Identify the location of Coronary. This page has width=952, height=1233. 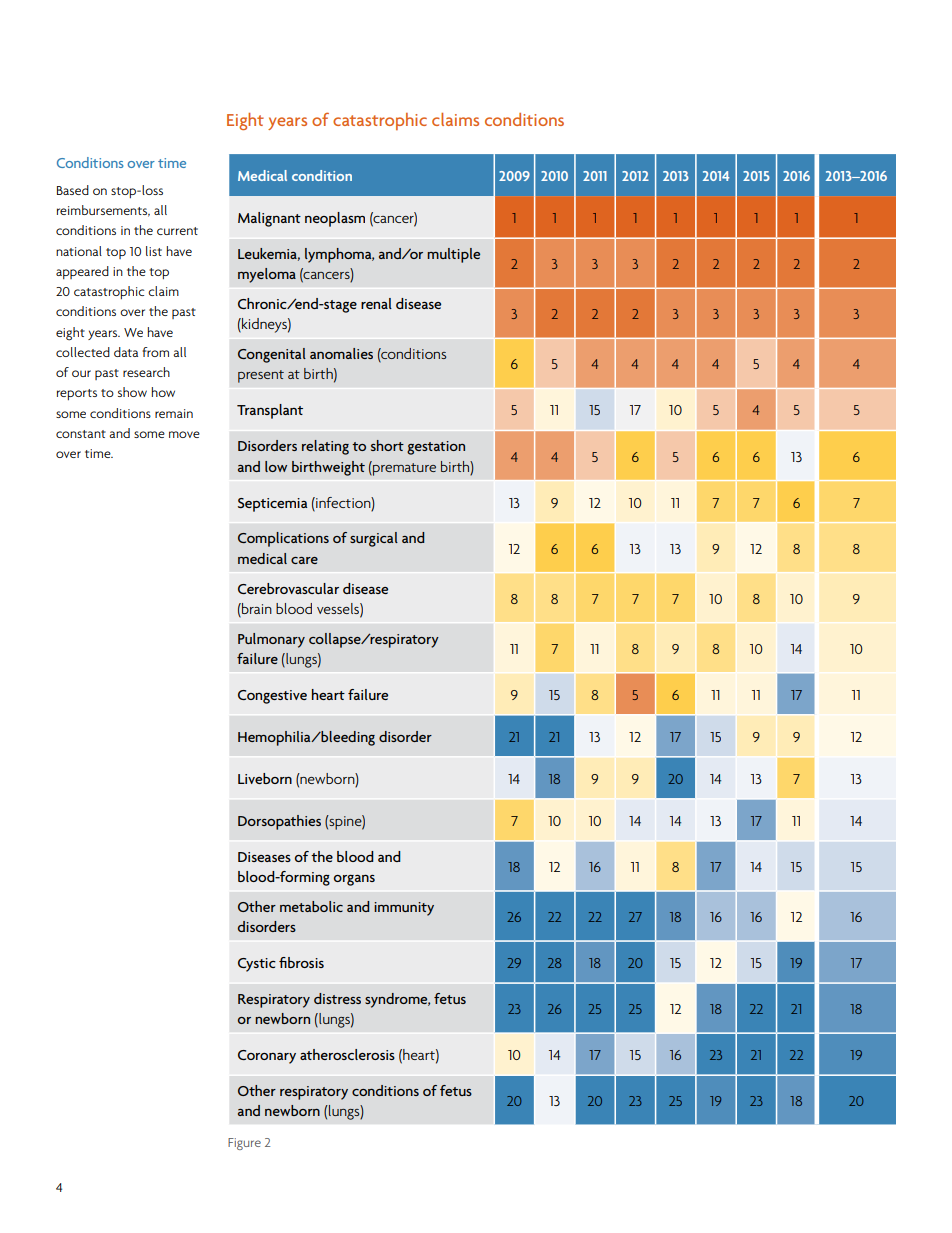
(267, 1057).
